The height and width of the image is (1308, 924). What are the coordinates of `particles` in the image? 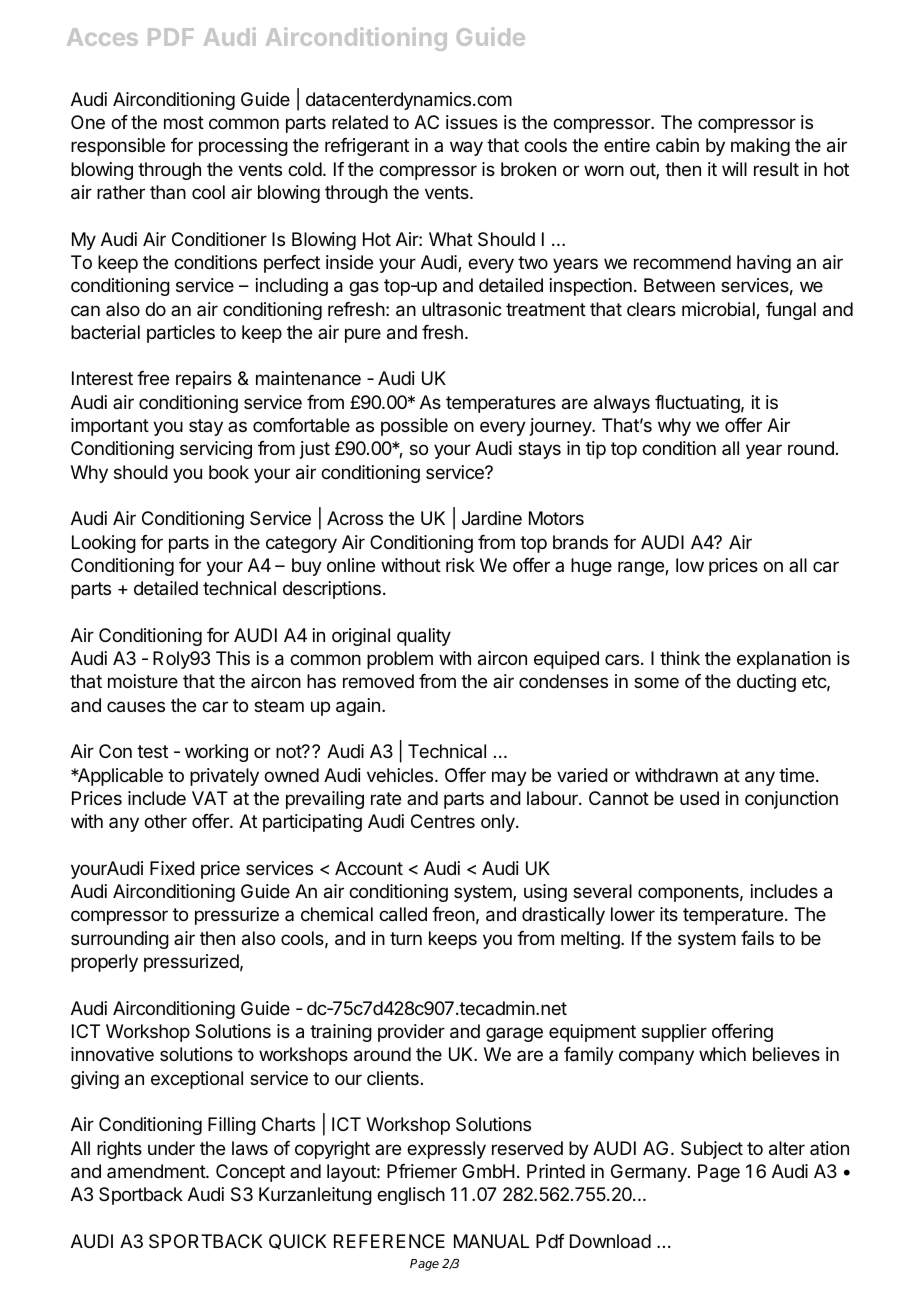 It's located at (181, 334).
